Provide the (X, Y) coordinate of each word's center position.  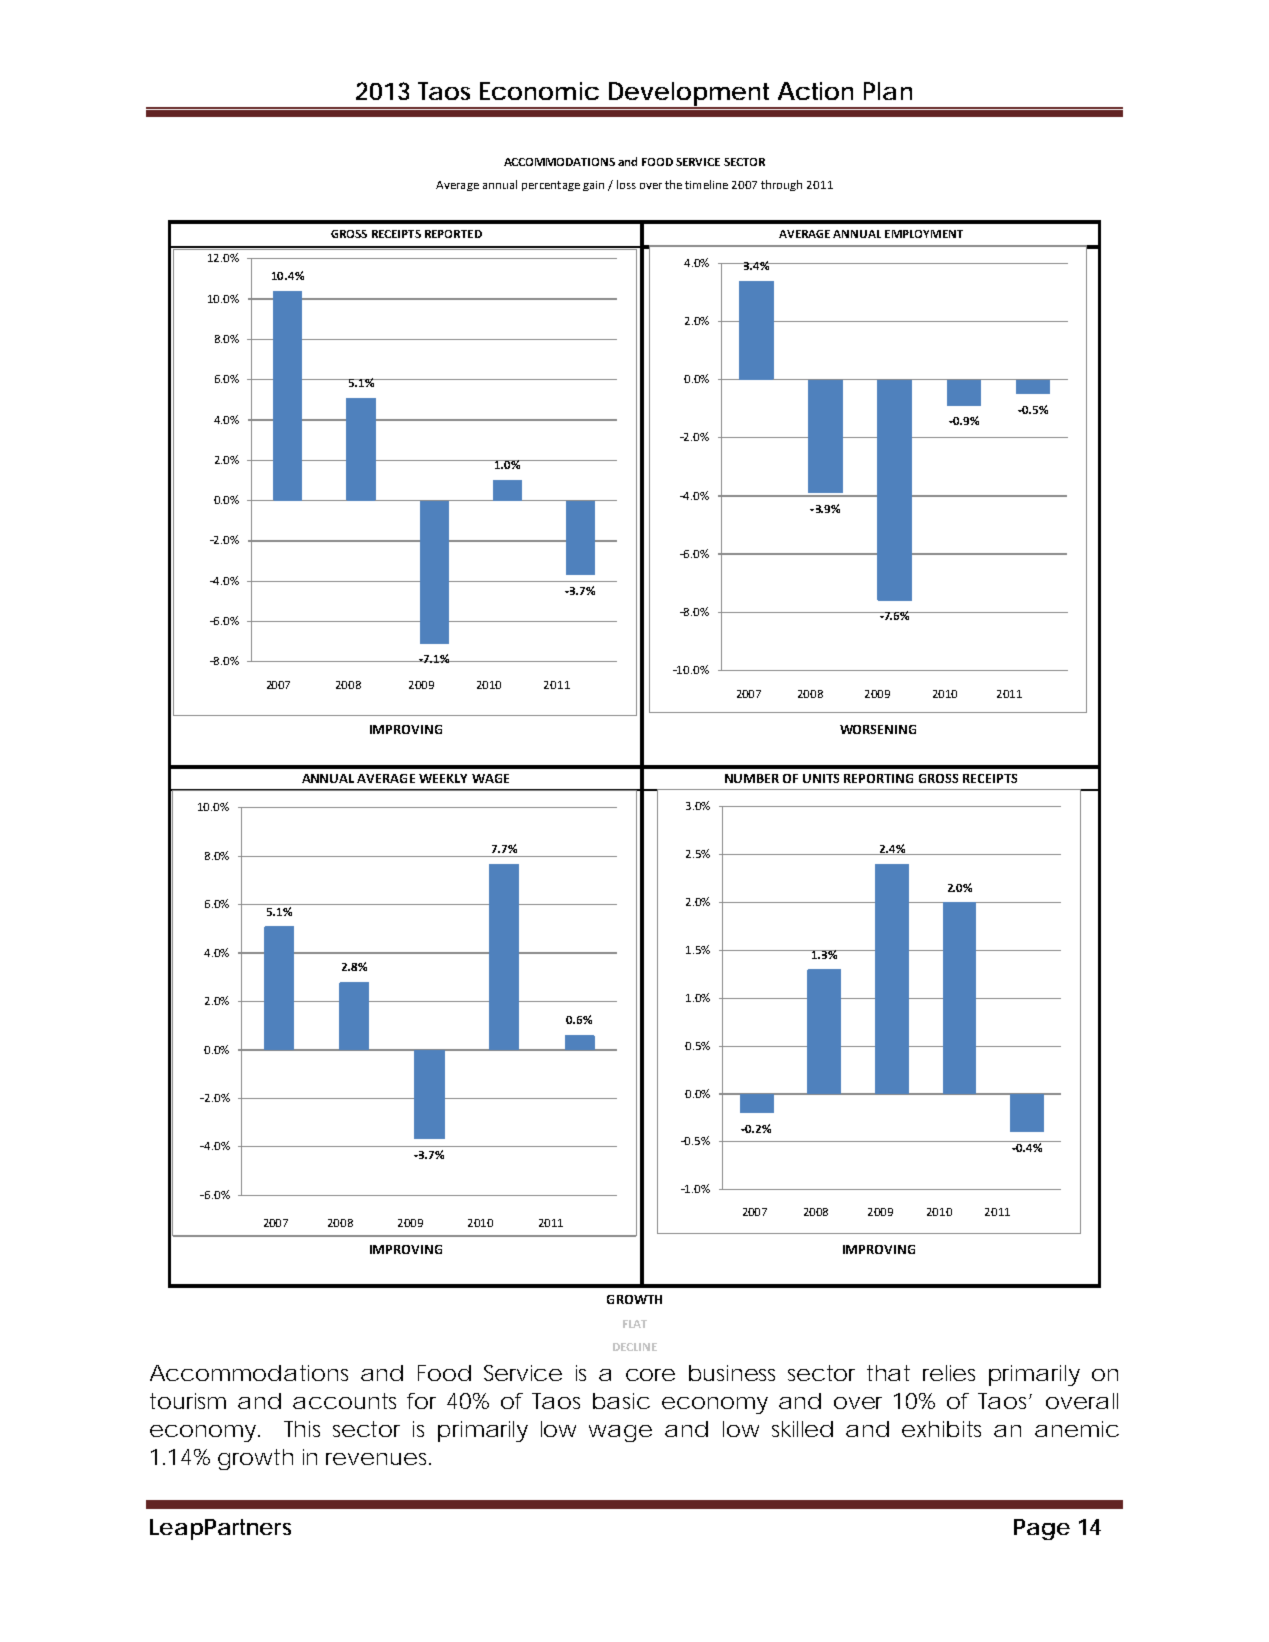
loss (626, 184)
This (302, 1429)
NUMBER (752, 778)
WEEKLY (443, 778)
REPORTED (453, 234)
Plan (888, 91)
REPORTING (878, 778)
